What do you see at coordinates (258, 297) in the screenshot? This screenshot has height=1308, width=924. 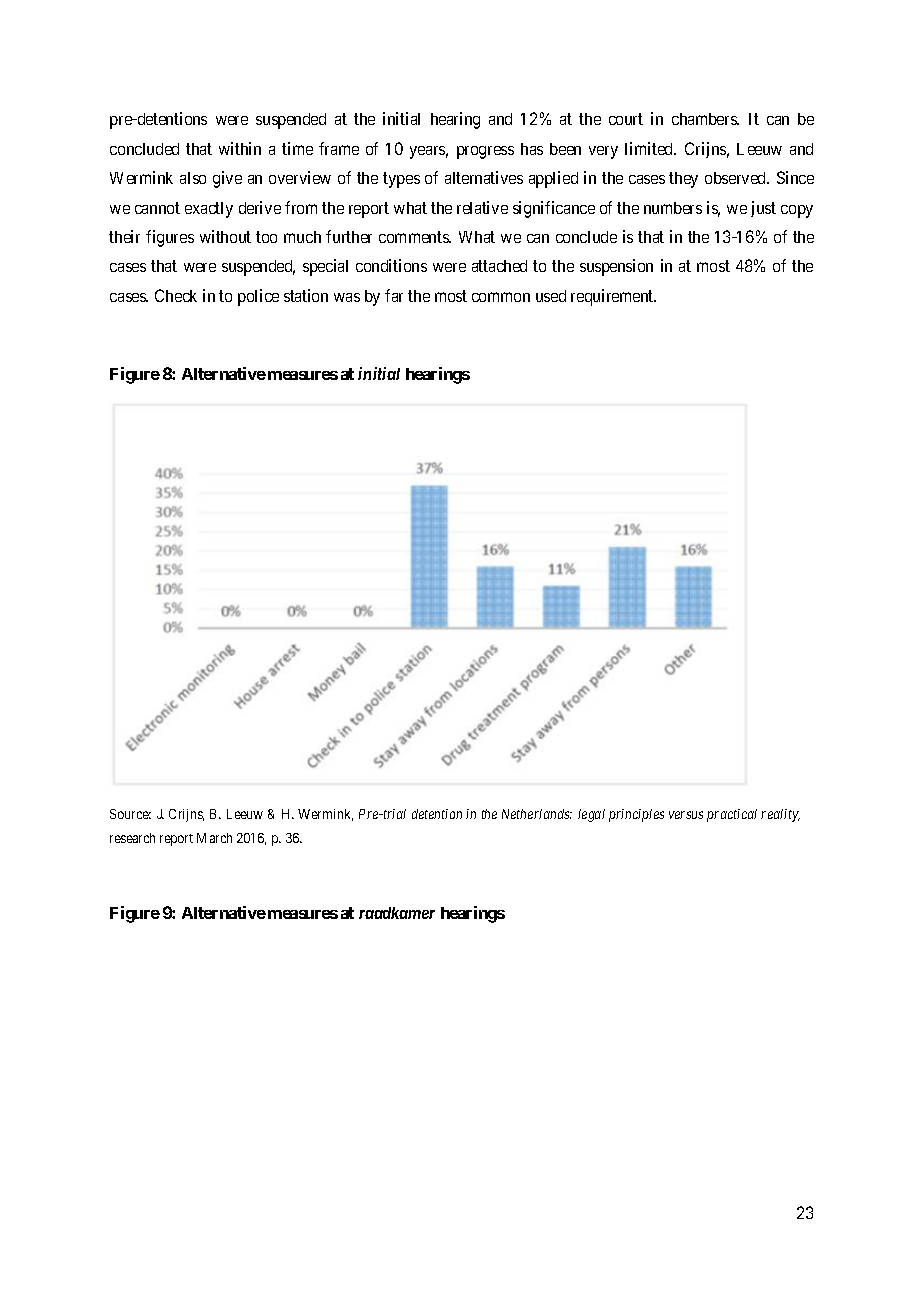 I see `police` at bounding box center [258, 297].
